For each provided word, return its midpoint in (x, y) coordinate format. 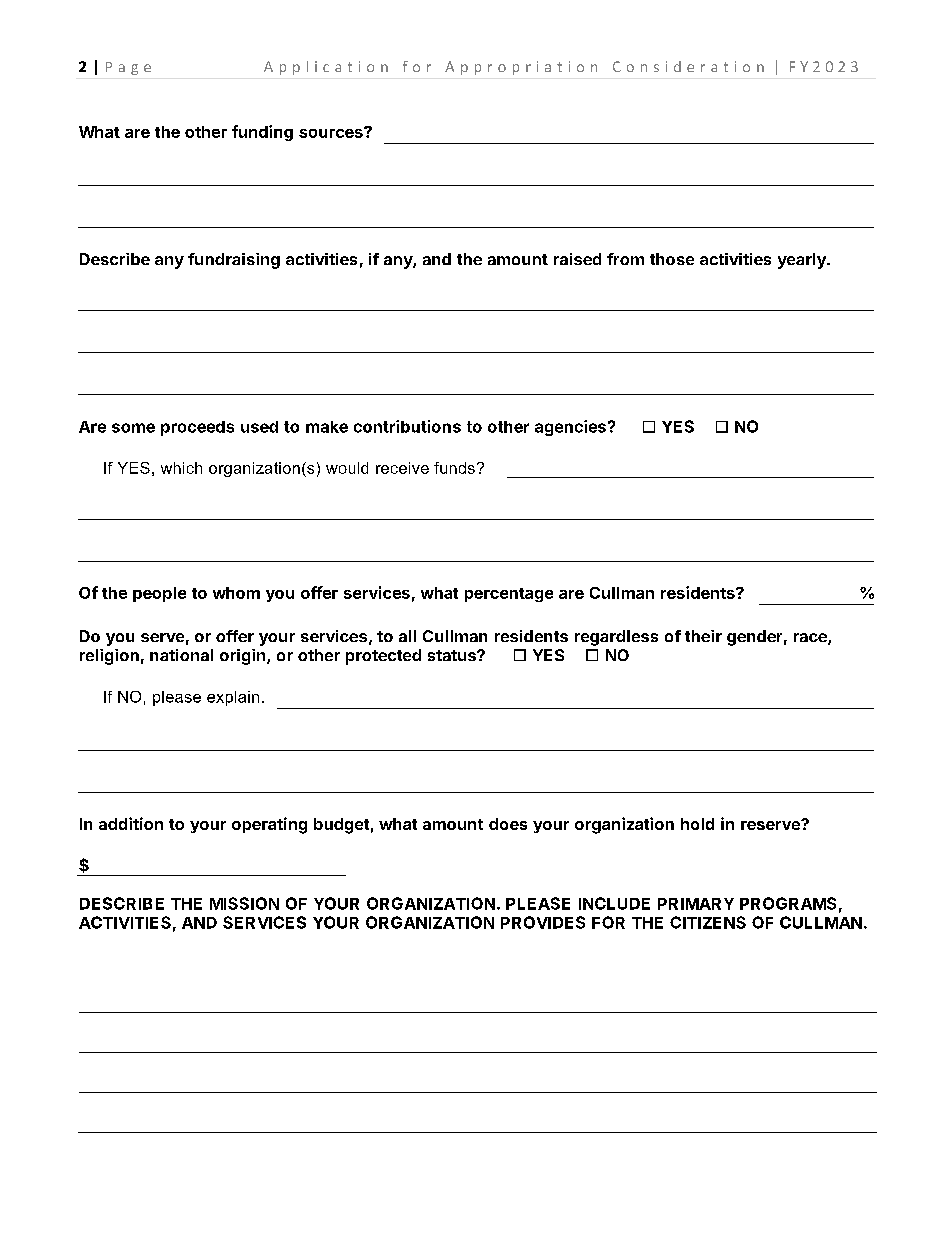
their (703, 636)
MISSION (244, 903)
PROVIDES (543, 922)
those (672, 259)
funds (454, 468)
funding (262, 133)
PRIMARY (696, 904)
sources (332, 132)
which (181, 468)
